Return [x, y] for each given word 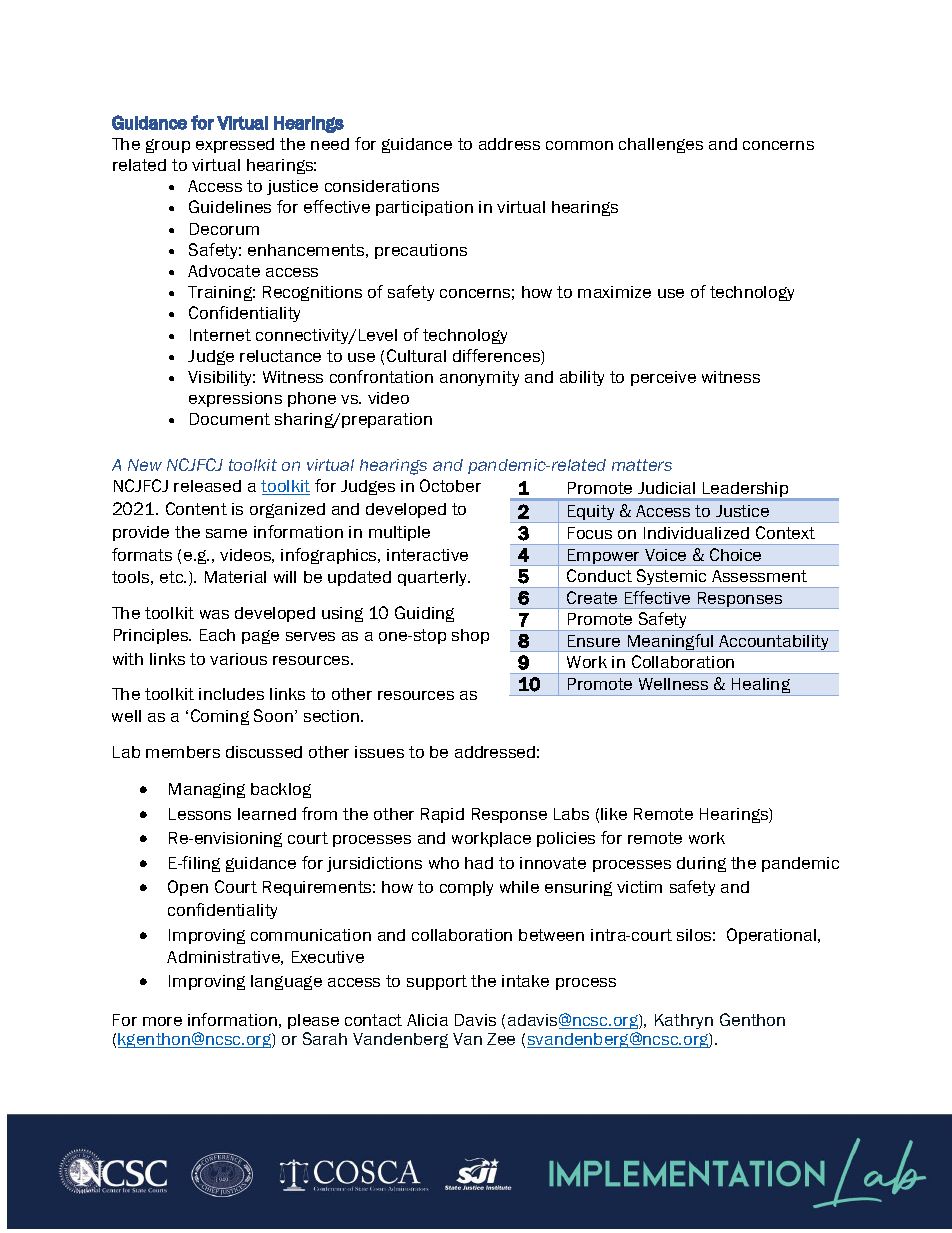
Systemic [672, 578]
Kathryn [684, 1021]
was [214, 614]
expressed [235, 145]
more [162, 1021]
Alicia [427, 1020]
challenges [661, 145]
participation [424, 208]
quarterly [434, 578]
